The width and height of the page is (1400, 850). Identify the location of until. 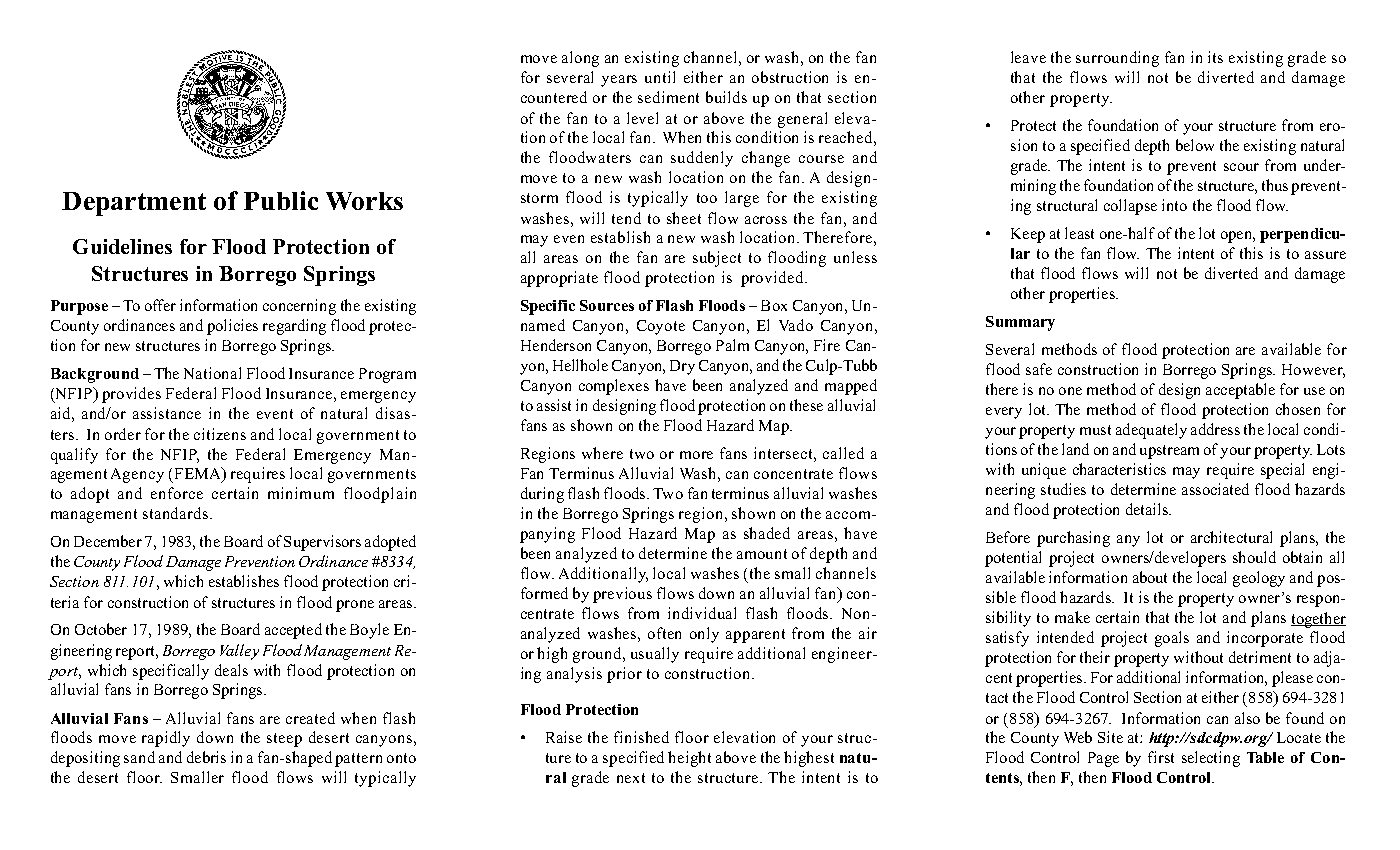
(660, 77).
